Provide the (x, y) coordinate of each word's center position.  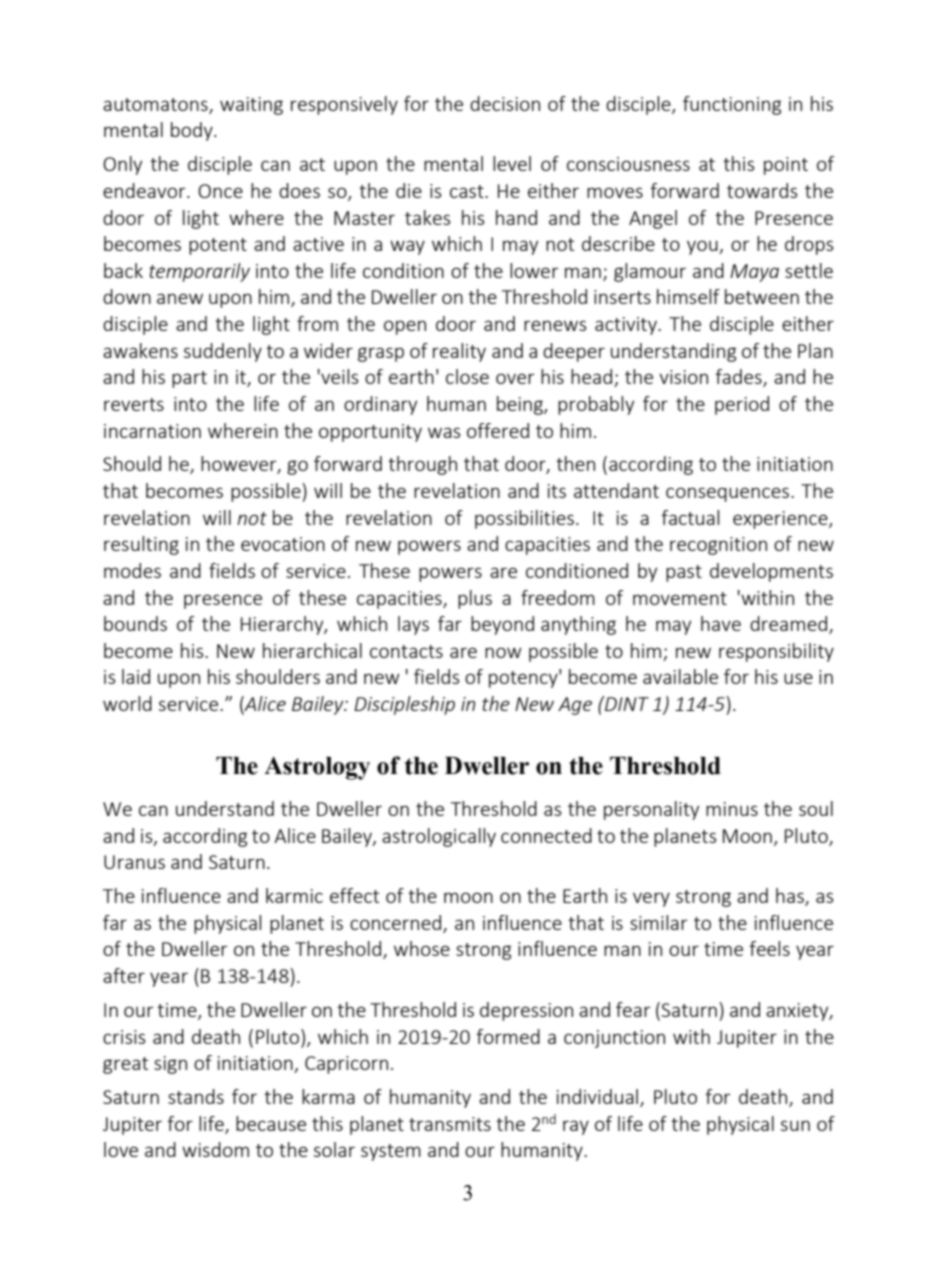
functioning (732, 105)
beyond (502, 625)
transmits (450, 1124)
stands (196, 1096)
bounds (135, 623)
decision (505, 103)
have (721, 623)
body (193, 131)
